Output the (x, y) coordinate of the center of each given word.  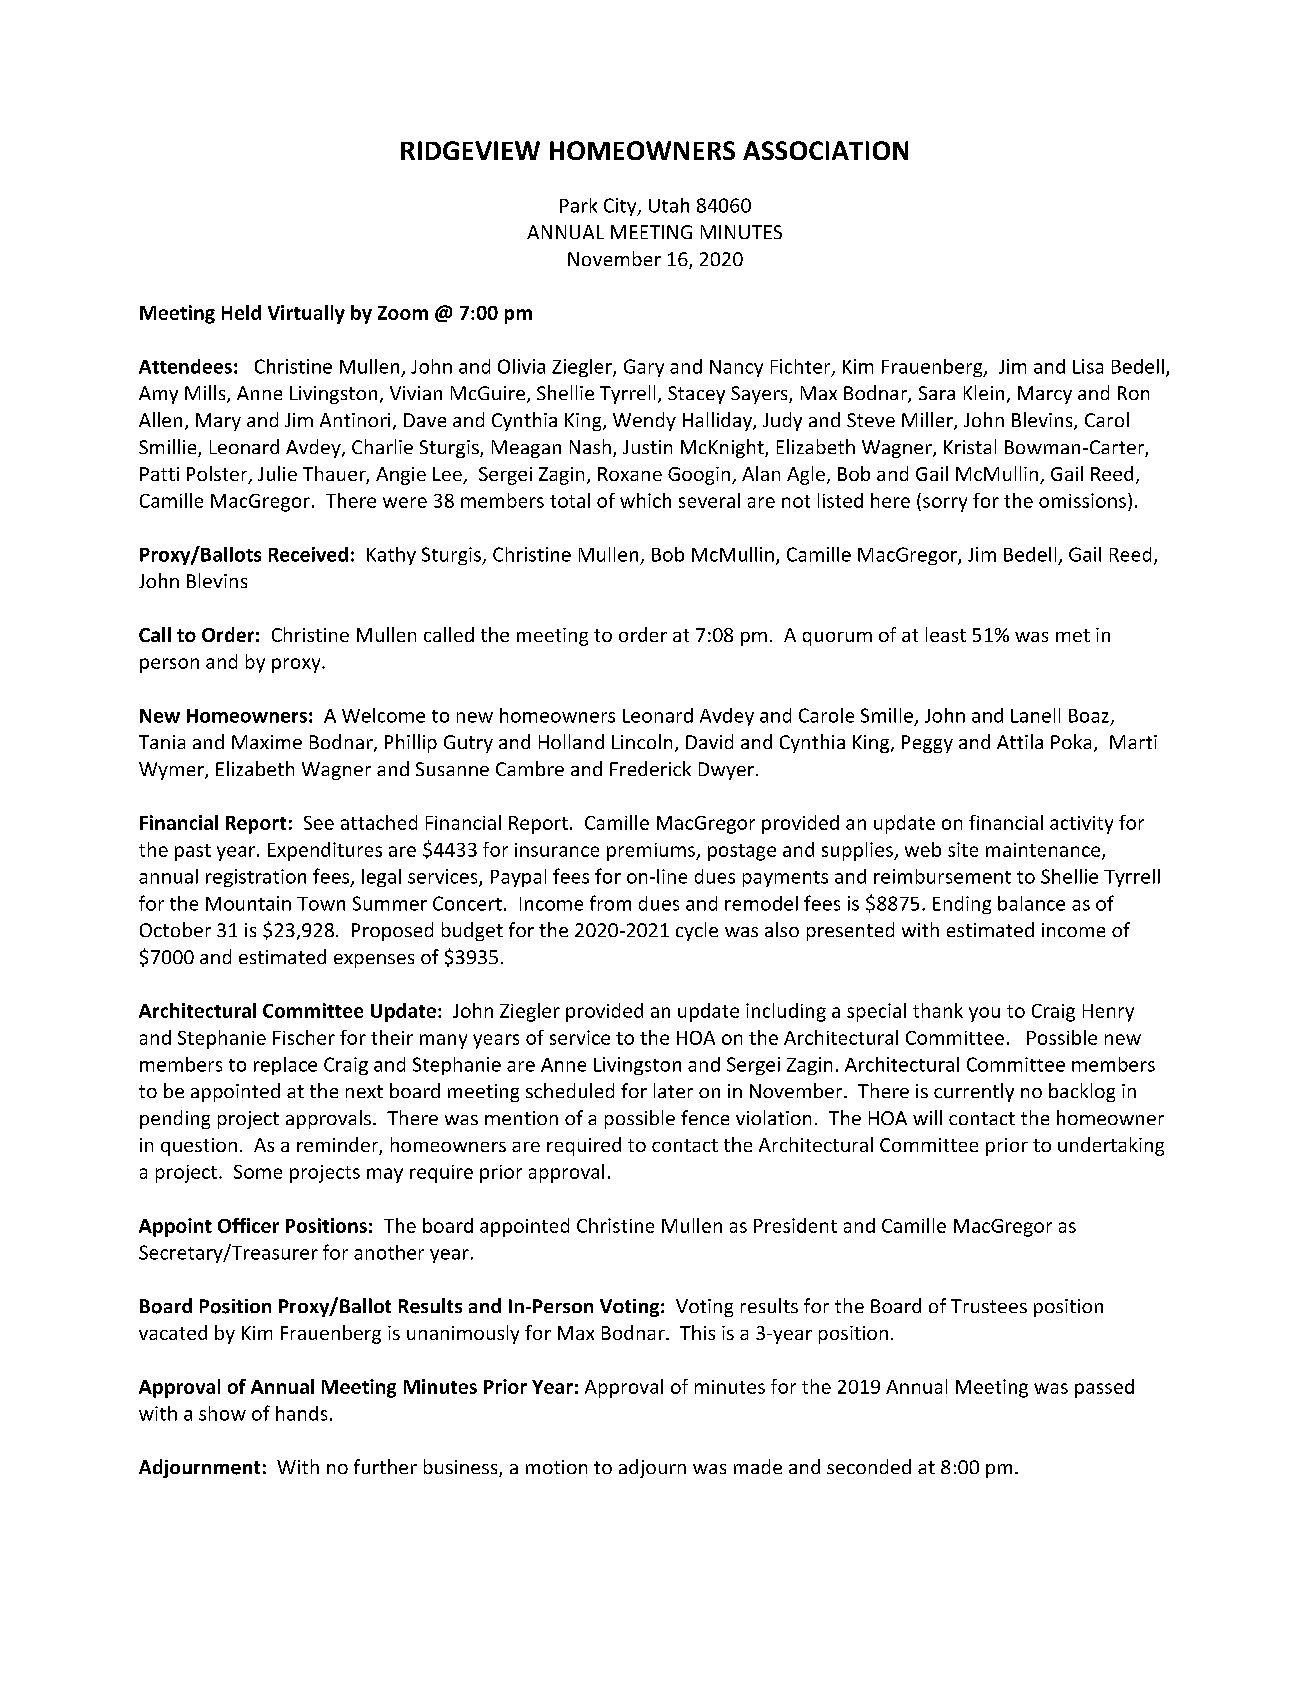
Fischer (304, 1037)
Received (308, 554)
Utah (669, 205)
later (673, 1090)
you (984, 1014)
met (1073, 635)
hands (301, 1413)
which (645, 500)
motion (556, 1467)
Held (241, 312)
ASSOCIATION (825, 150)
